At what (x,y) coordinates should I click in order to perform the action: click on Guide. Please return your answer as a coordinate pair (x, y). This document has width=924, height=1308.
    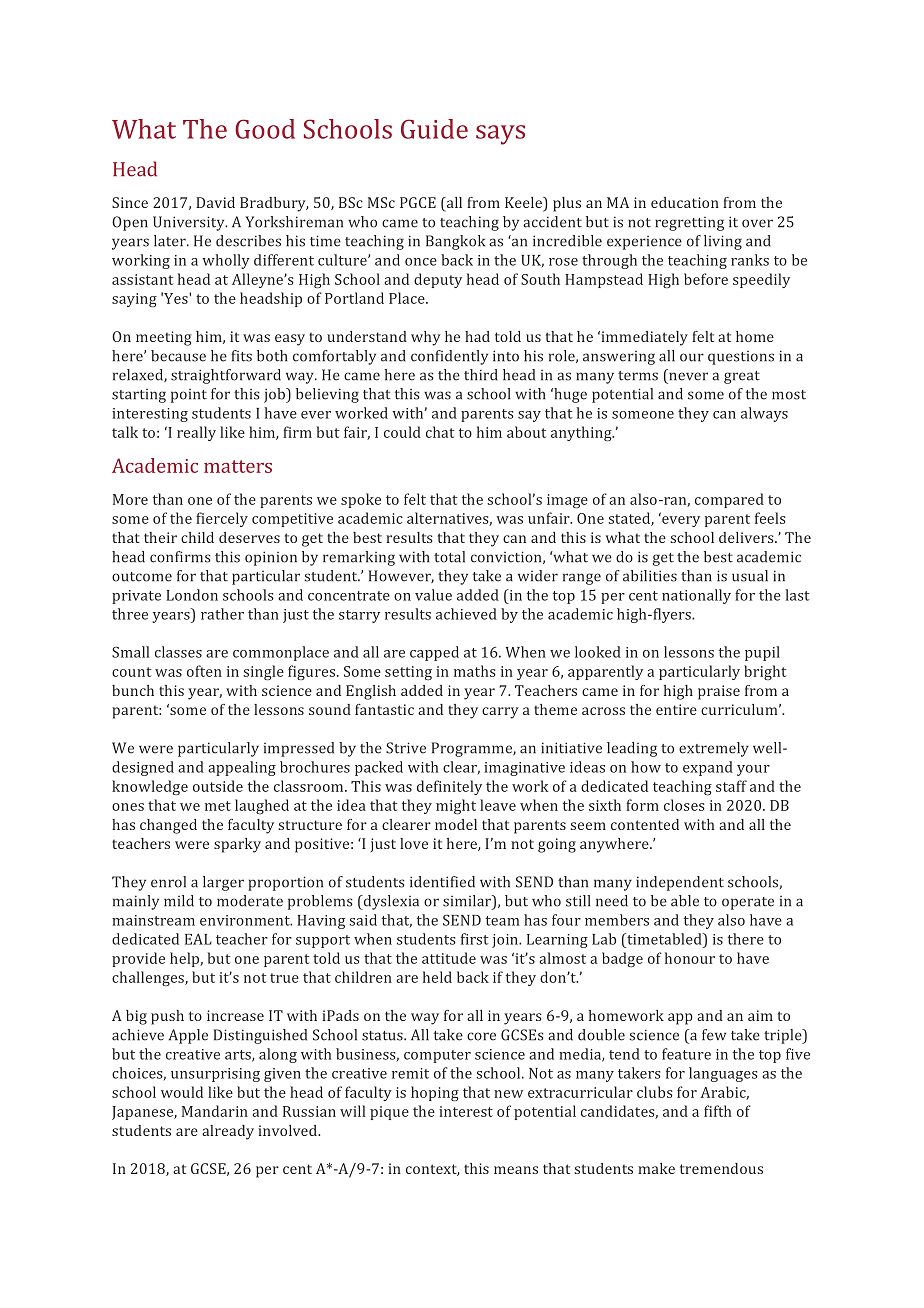
    Looking at the image, I should click on (434, 129).
